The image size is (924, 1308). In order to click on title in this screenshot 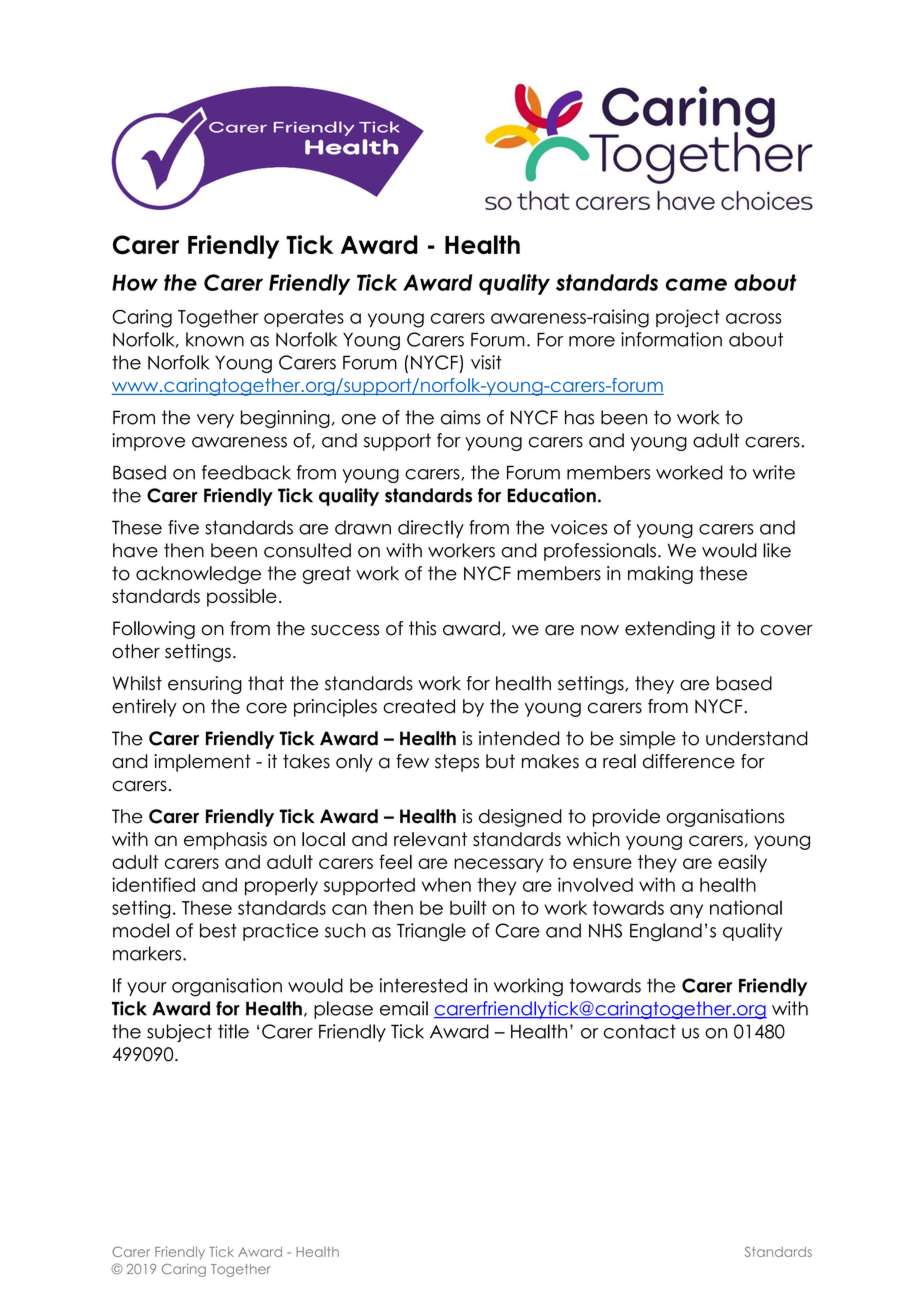, I will do `click(233, 1031)`.
